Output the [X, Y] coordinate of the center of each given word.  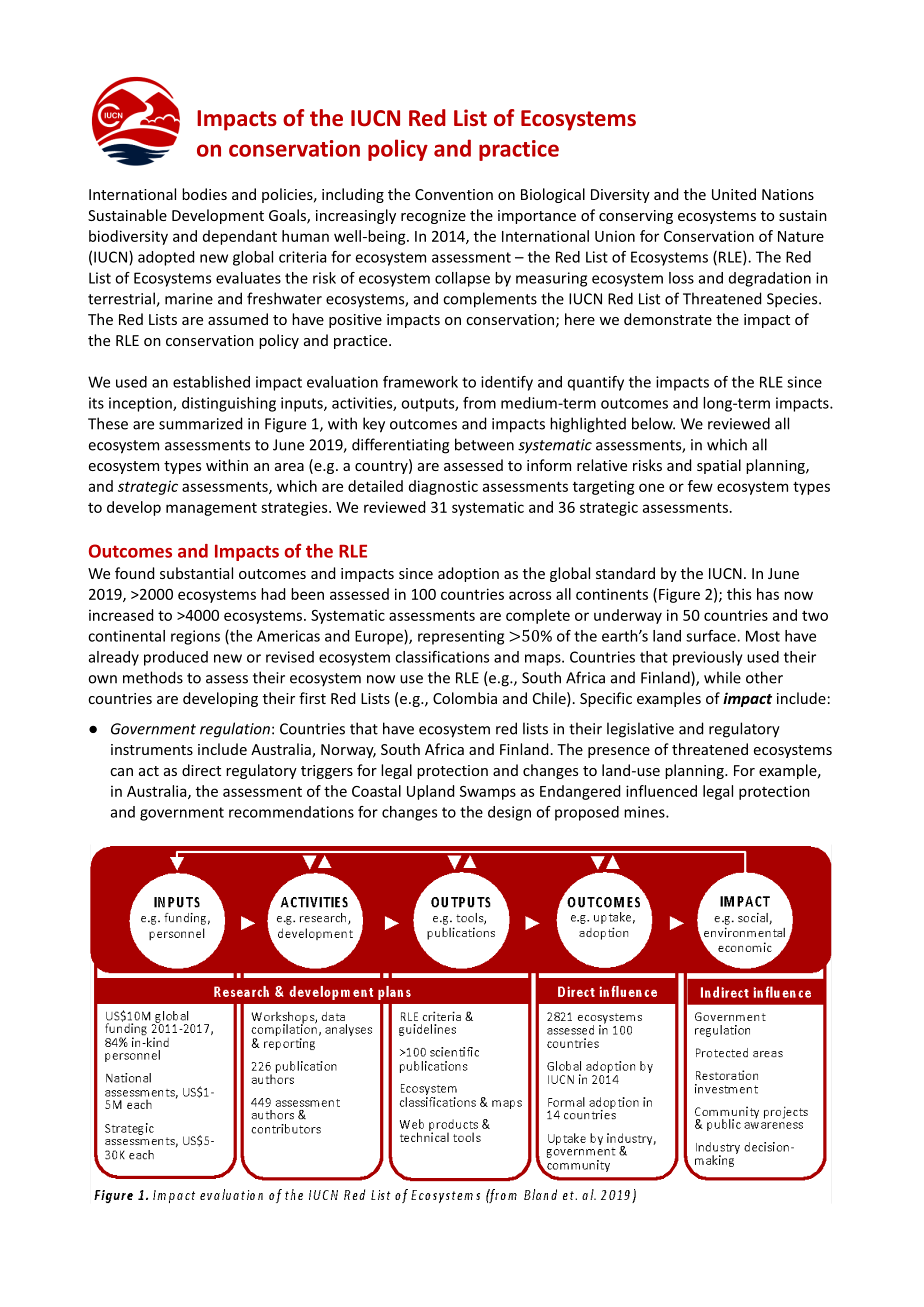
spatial [719, 466]
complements [490, 300]
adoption [468, 574]
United [734, 194]
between [484, 444]
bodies [204, 194]
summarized [200, 423]
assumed [238, 319]
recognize [433, 217]
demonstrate [668, 319]
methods [153, 677]
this [739, 594]
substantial [196, 573]
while [722, 677]
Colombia [465, 698]
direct [201, 770]
